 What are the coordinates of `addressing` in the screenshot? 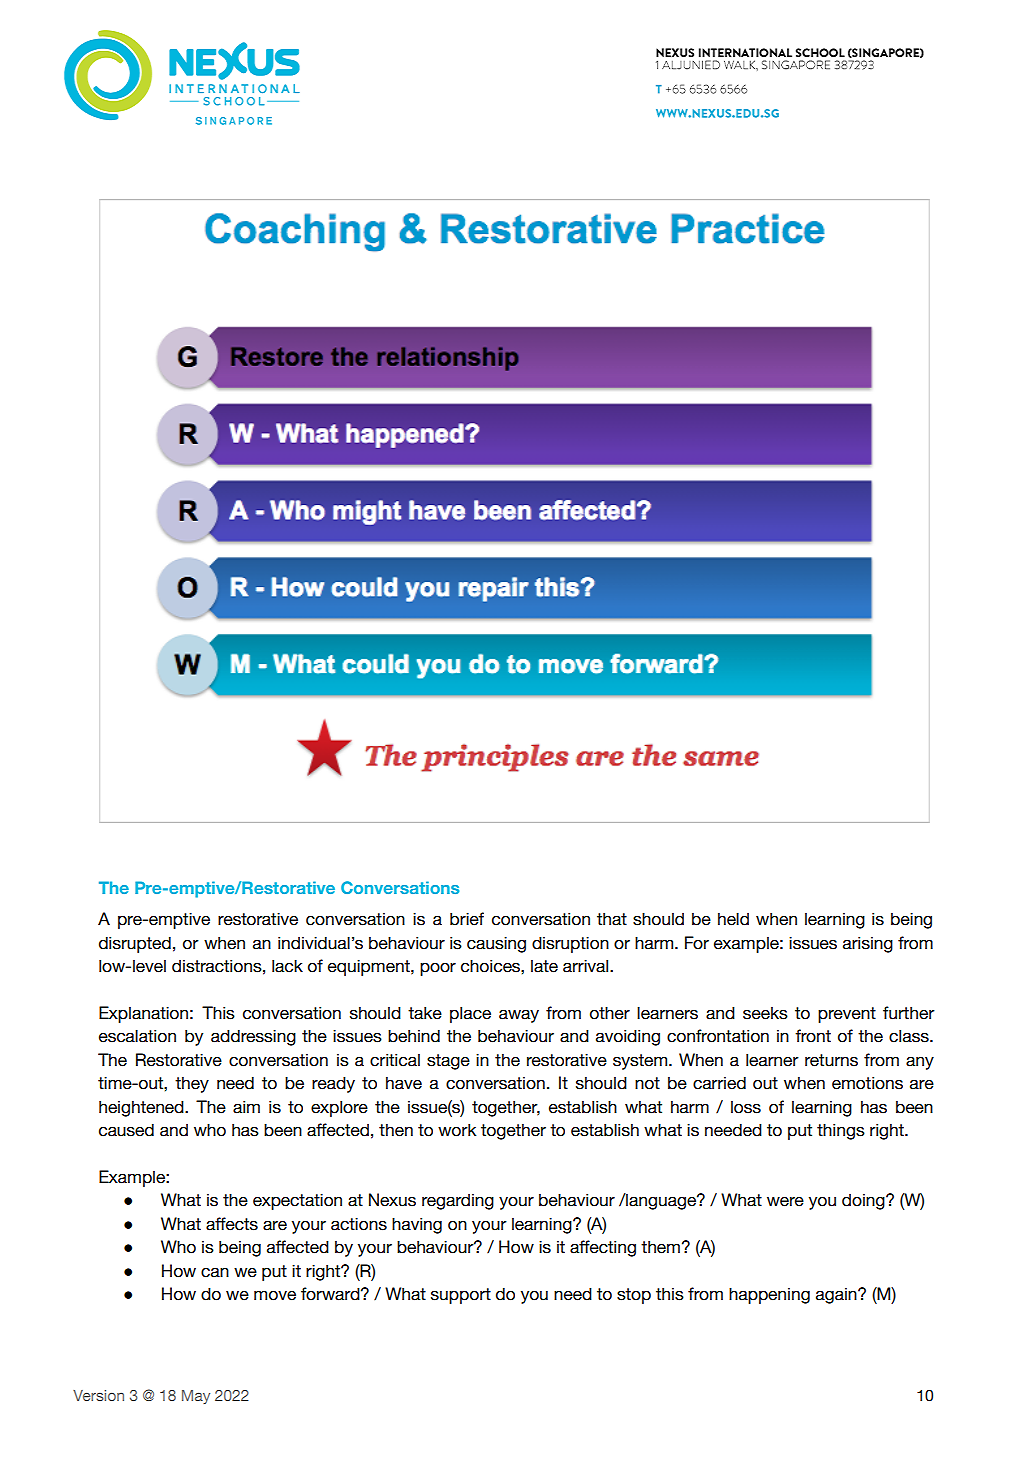 It's located at (253, 1037).
